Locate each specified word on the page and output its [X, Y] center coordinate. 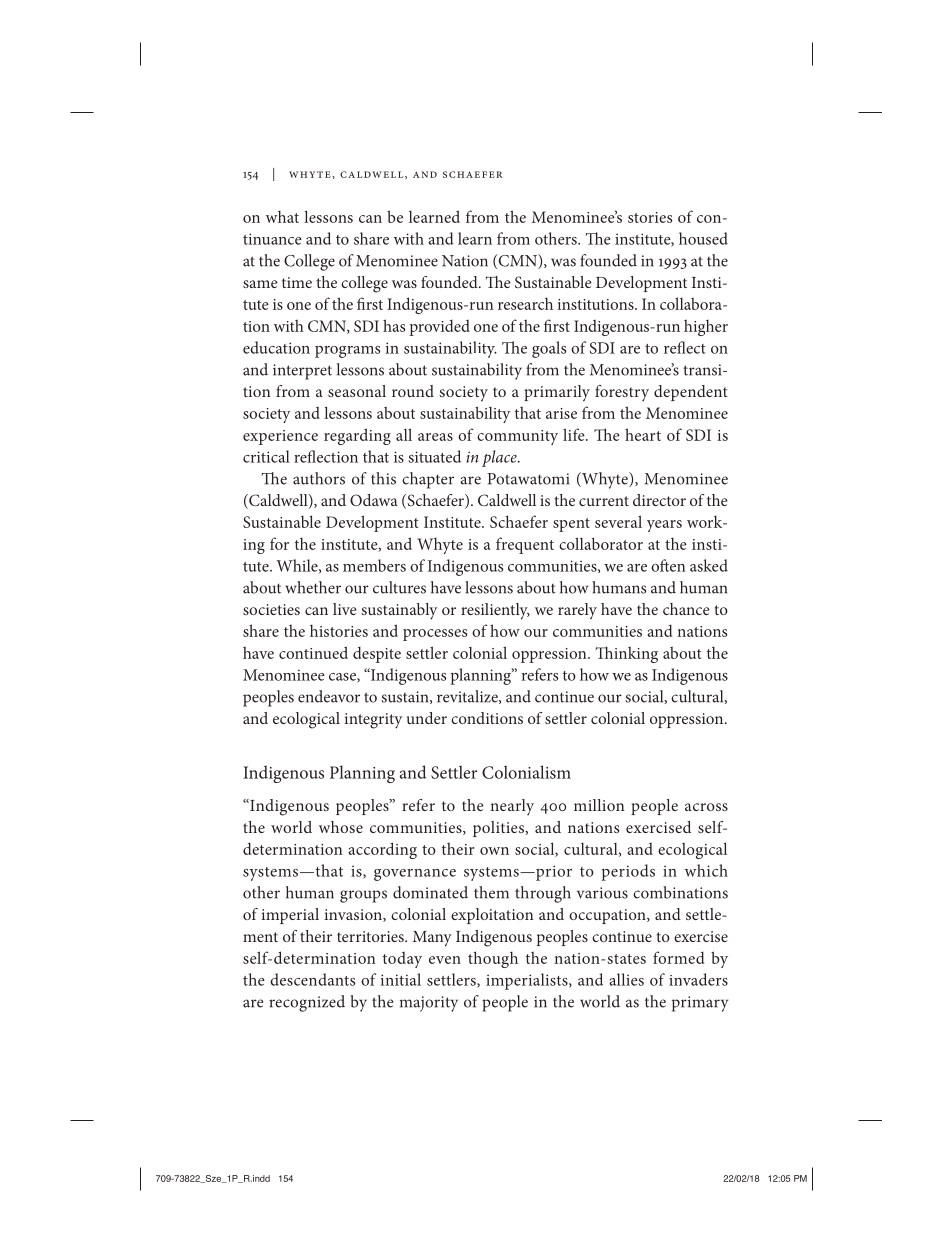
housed [703, 238]
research [525, 303]
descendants [312, 979]
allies [626, 979]
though [493, 959]
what [282, 216]
